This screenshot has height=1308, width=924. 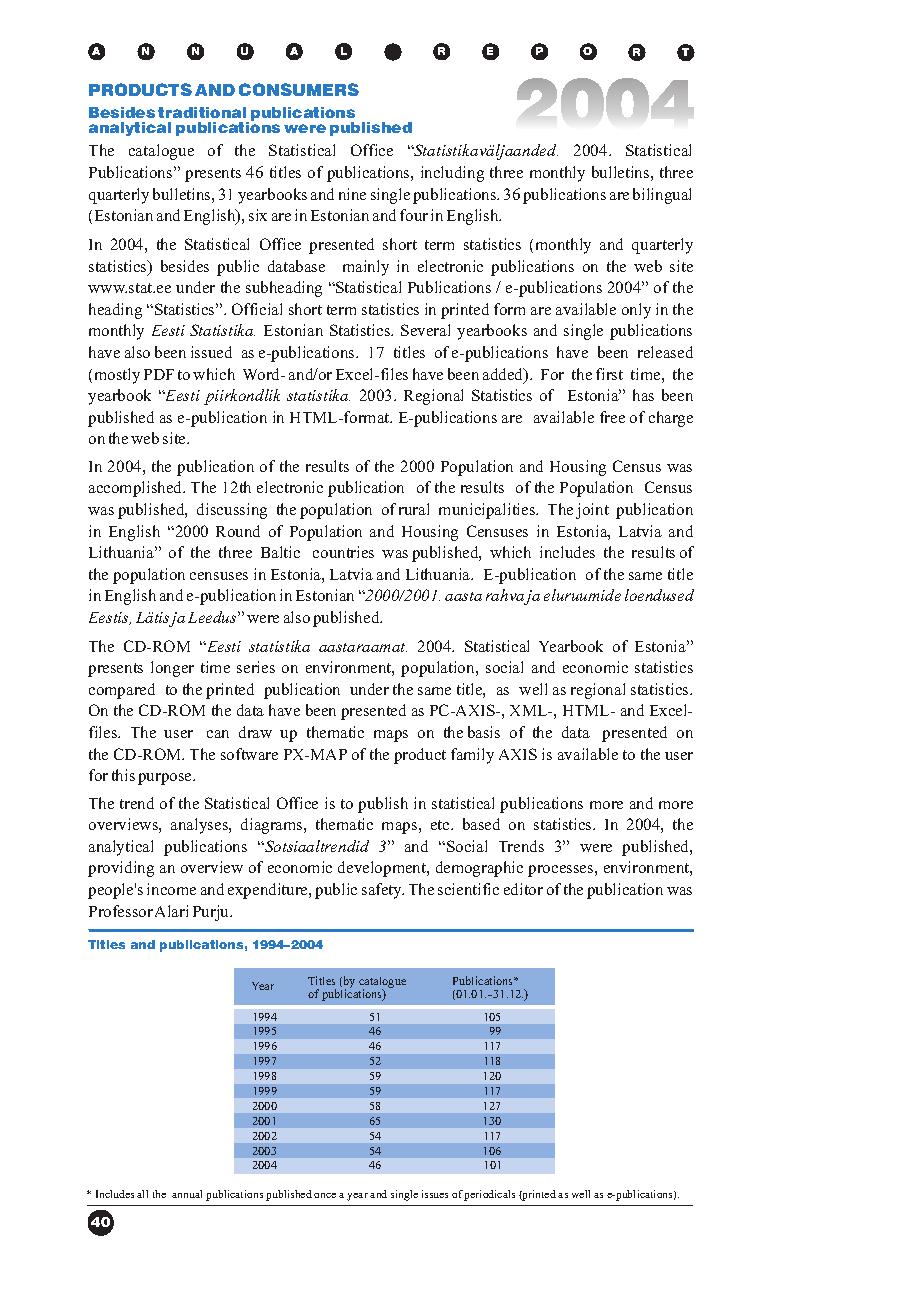 What do you see at coordinates (452, 174) in the screenshot?
I see `including` at bounding box center [452, 174].
